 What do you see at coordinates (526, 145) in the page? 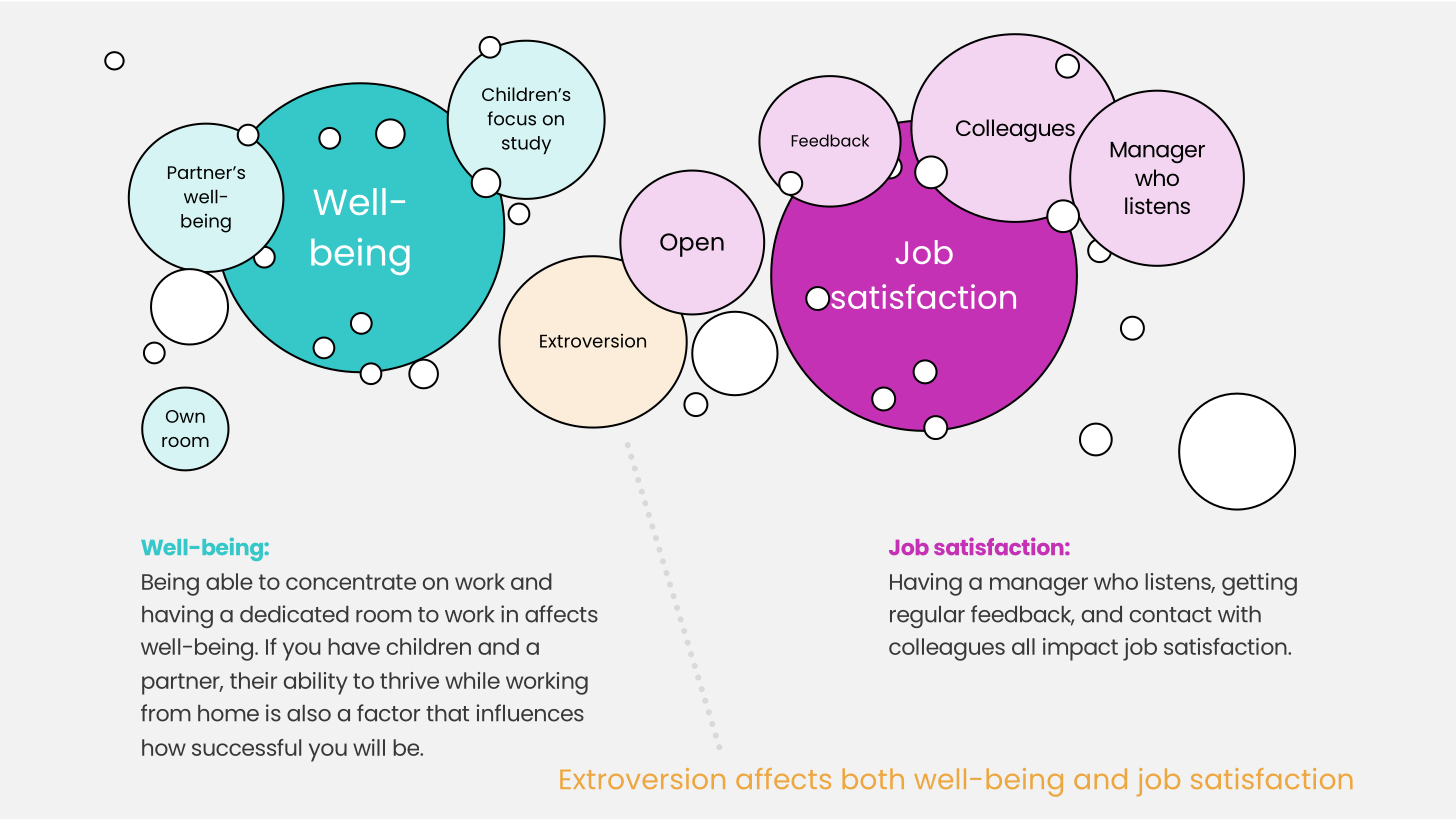
I see `study` at bounding box center [526, 145].
